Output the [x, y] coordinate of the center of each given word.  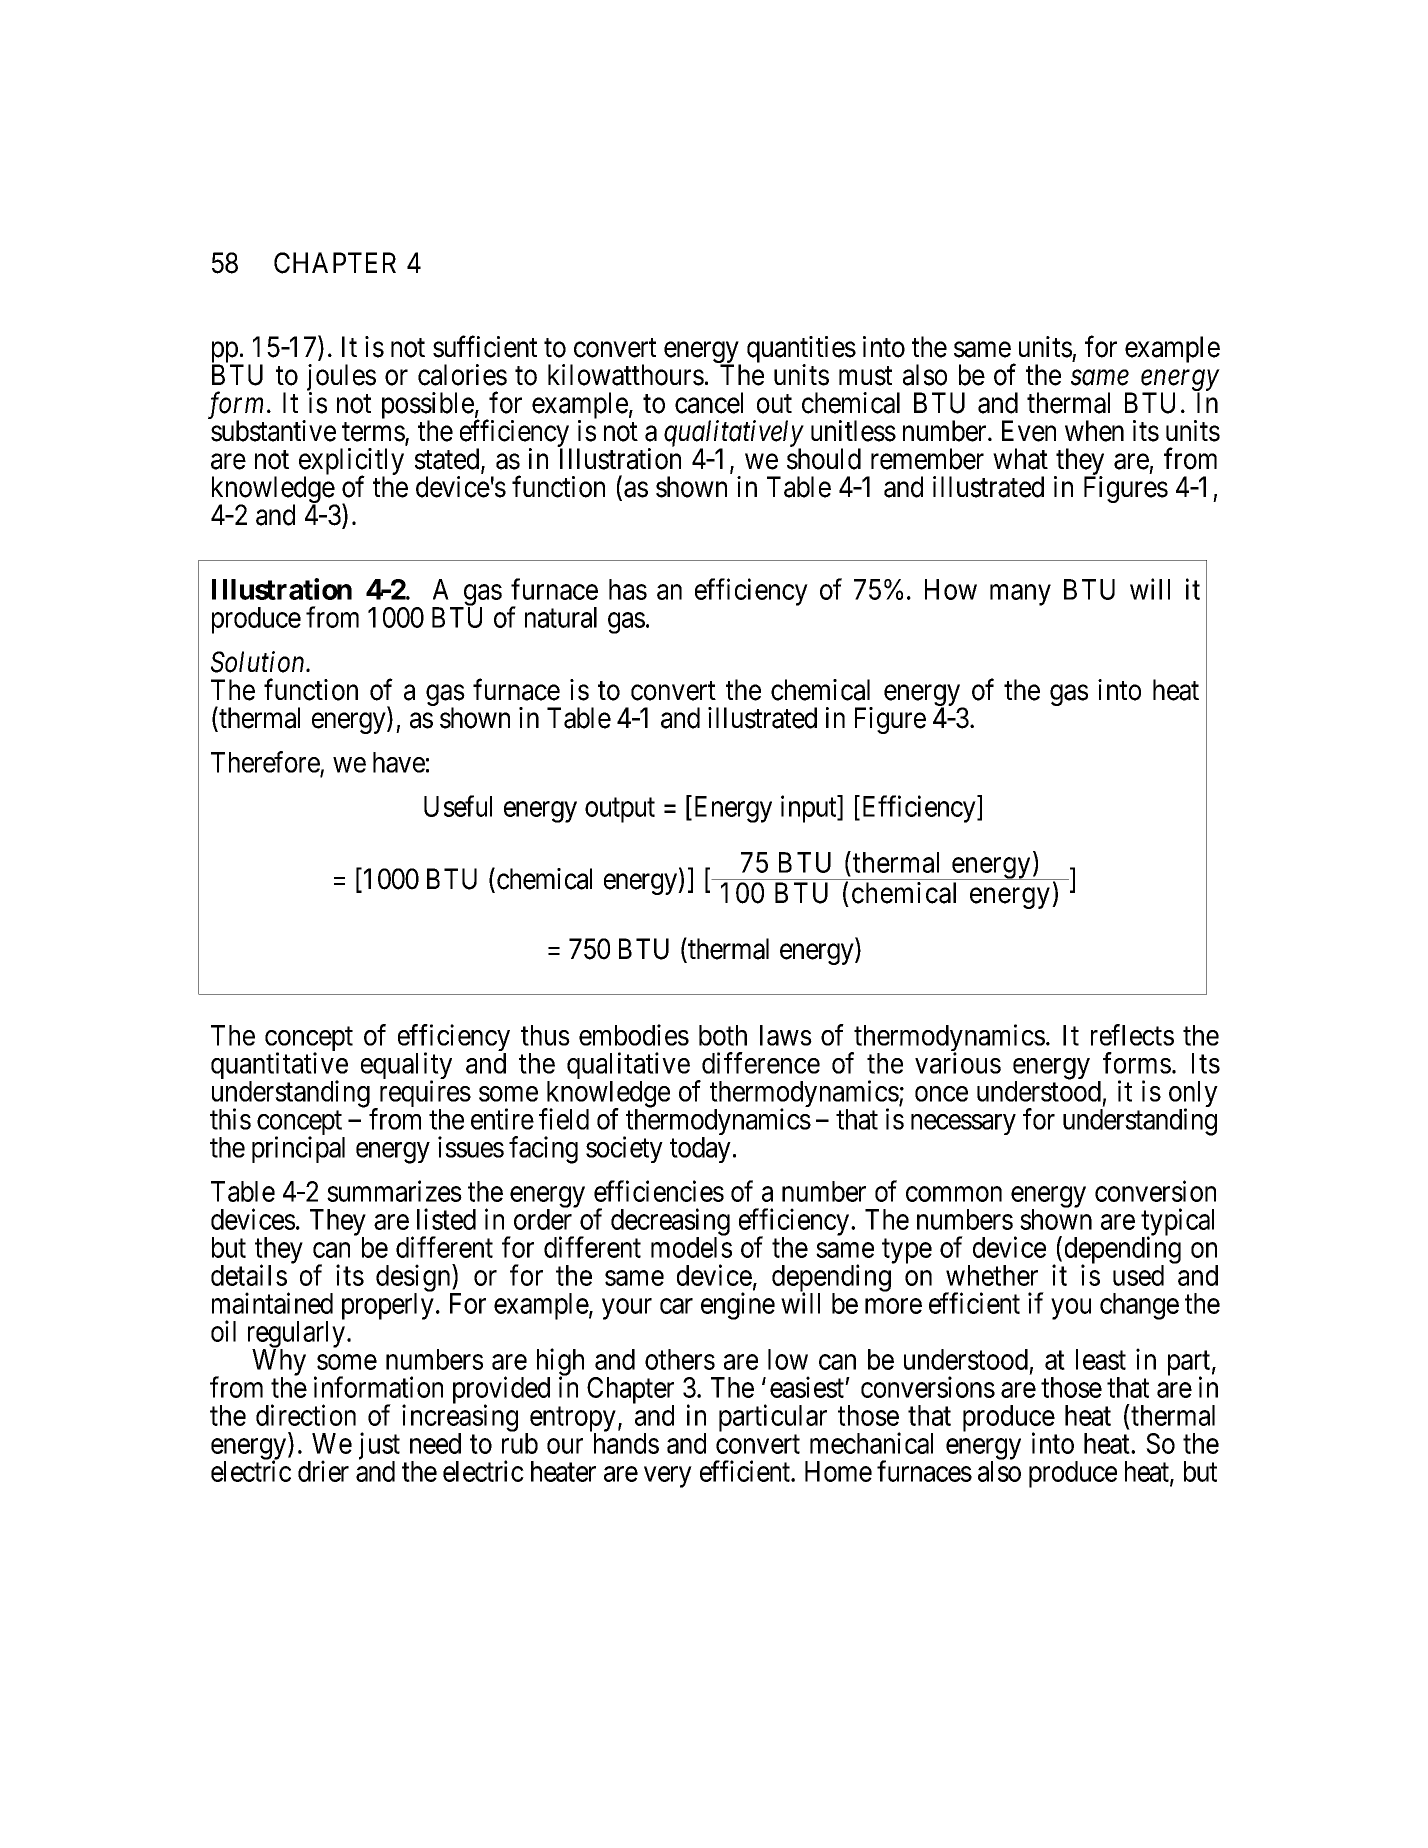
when [1094, 431]
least [1101, 1359]
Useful [458, 806]
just [379, 1447]
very [668, 1477]
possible [428, 407]
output [620, 810]
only [1193, 1095]
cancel [709, 403]
